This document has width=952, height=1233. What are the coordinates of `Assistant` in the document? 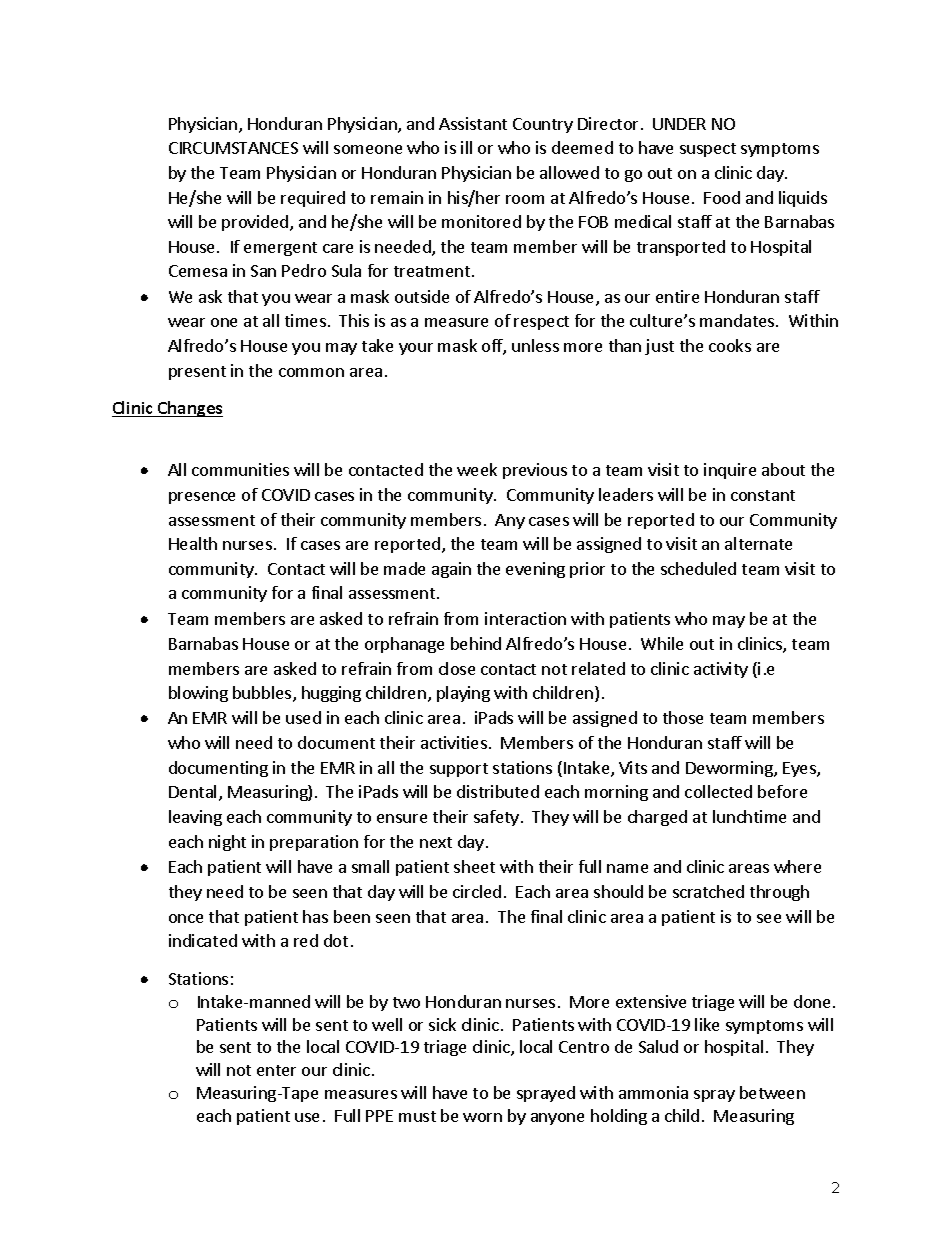 It's located at (473, 123).
